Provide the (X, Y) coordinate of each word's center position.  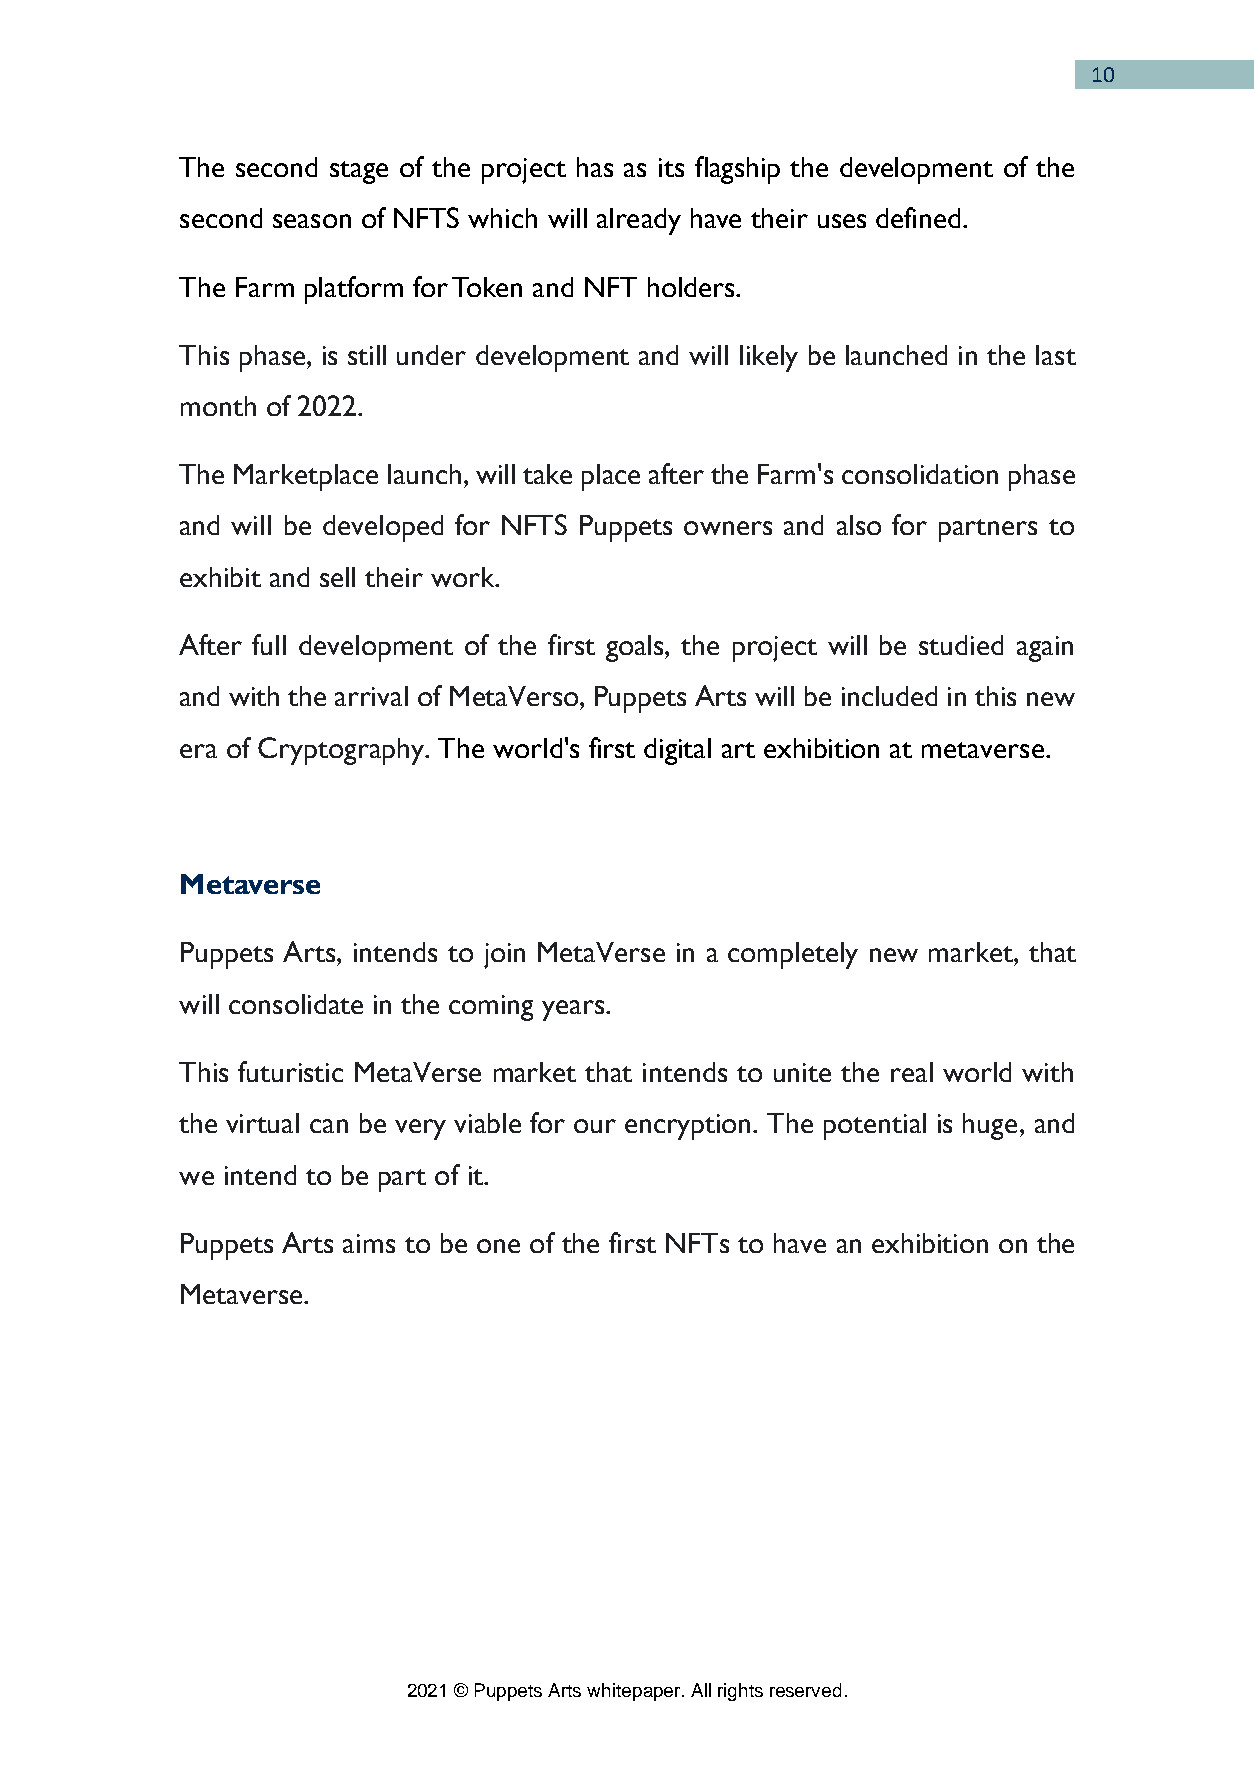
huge (990, 1126)
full (269, 644)
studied (961, 645)
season (312, 221)
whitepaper (635, 1692)
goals (636, 648)
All (701, 1690)
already (639, 221)
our (595, 1126)
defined (918, 217)
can (329, 1126)
